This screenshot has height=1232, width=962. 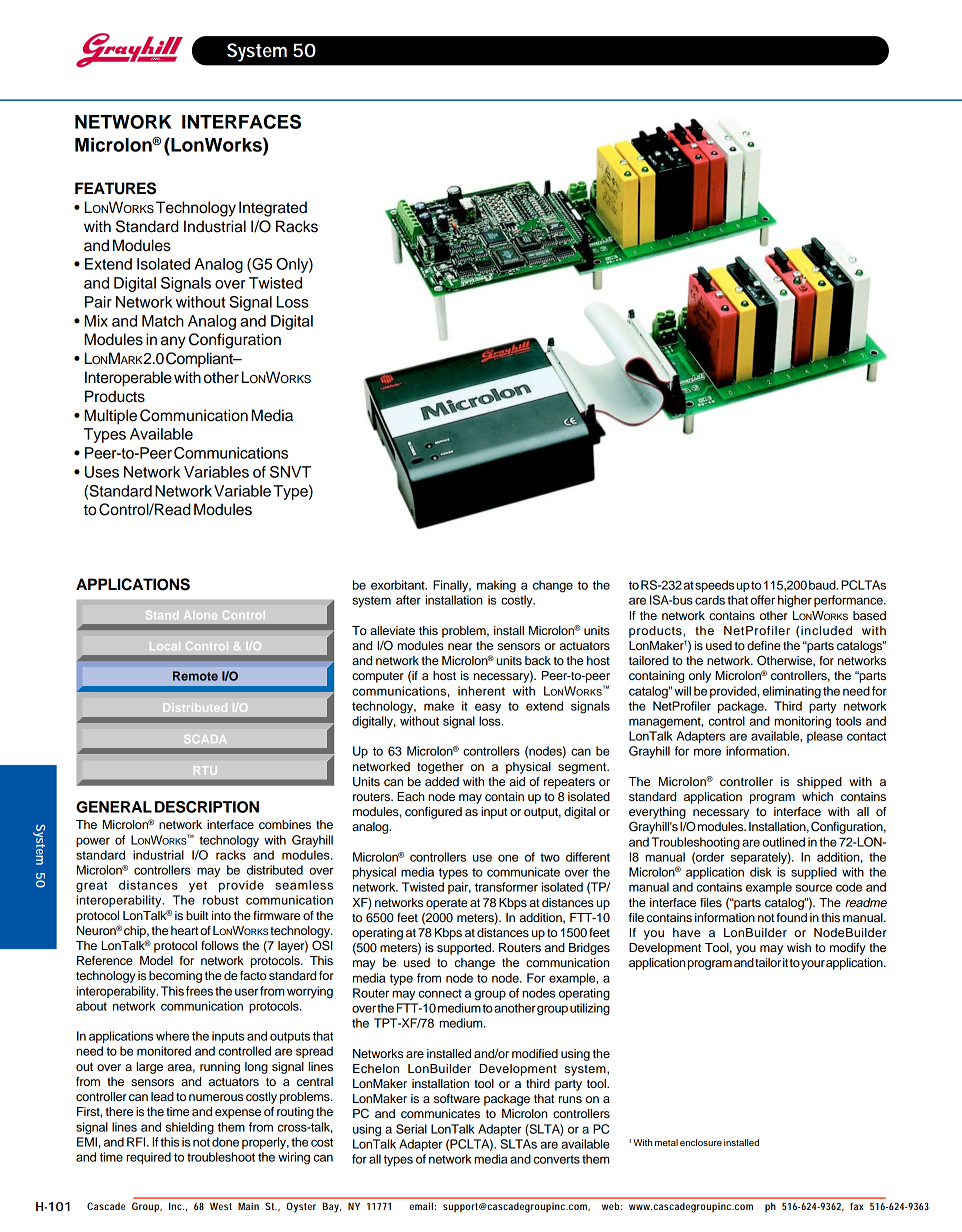 I want to click on outlined, so click(x=783, y=842).
